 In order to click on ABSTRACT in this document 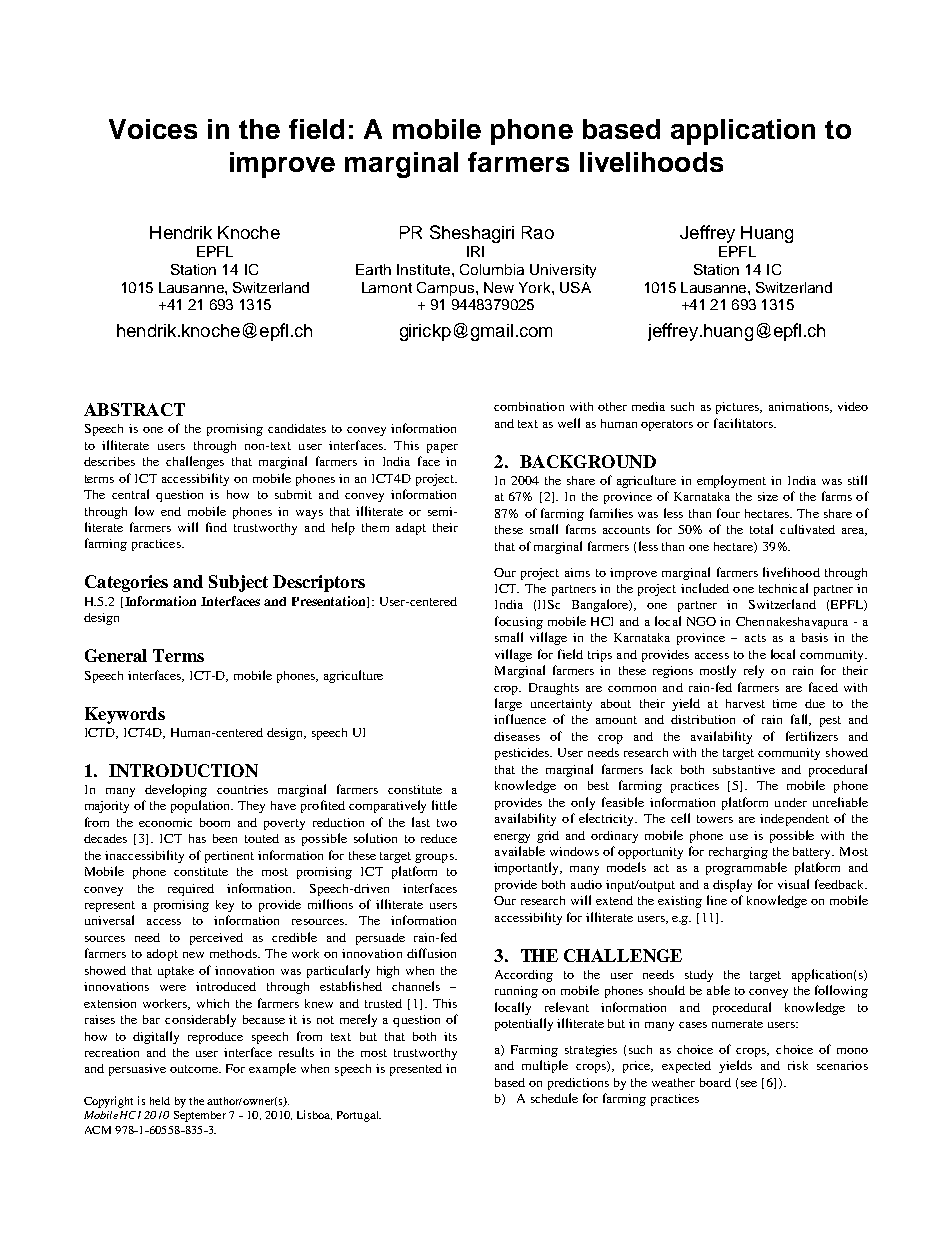, I will do `click(134, 409)`.
